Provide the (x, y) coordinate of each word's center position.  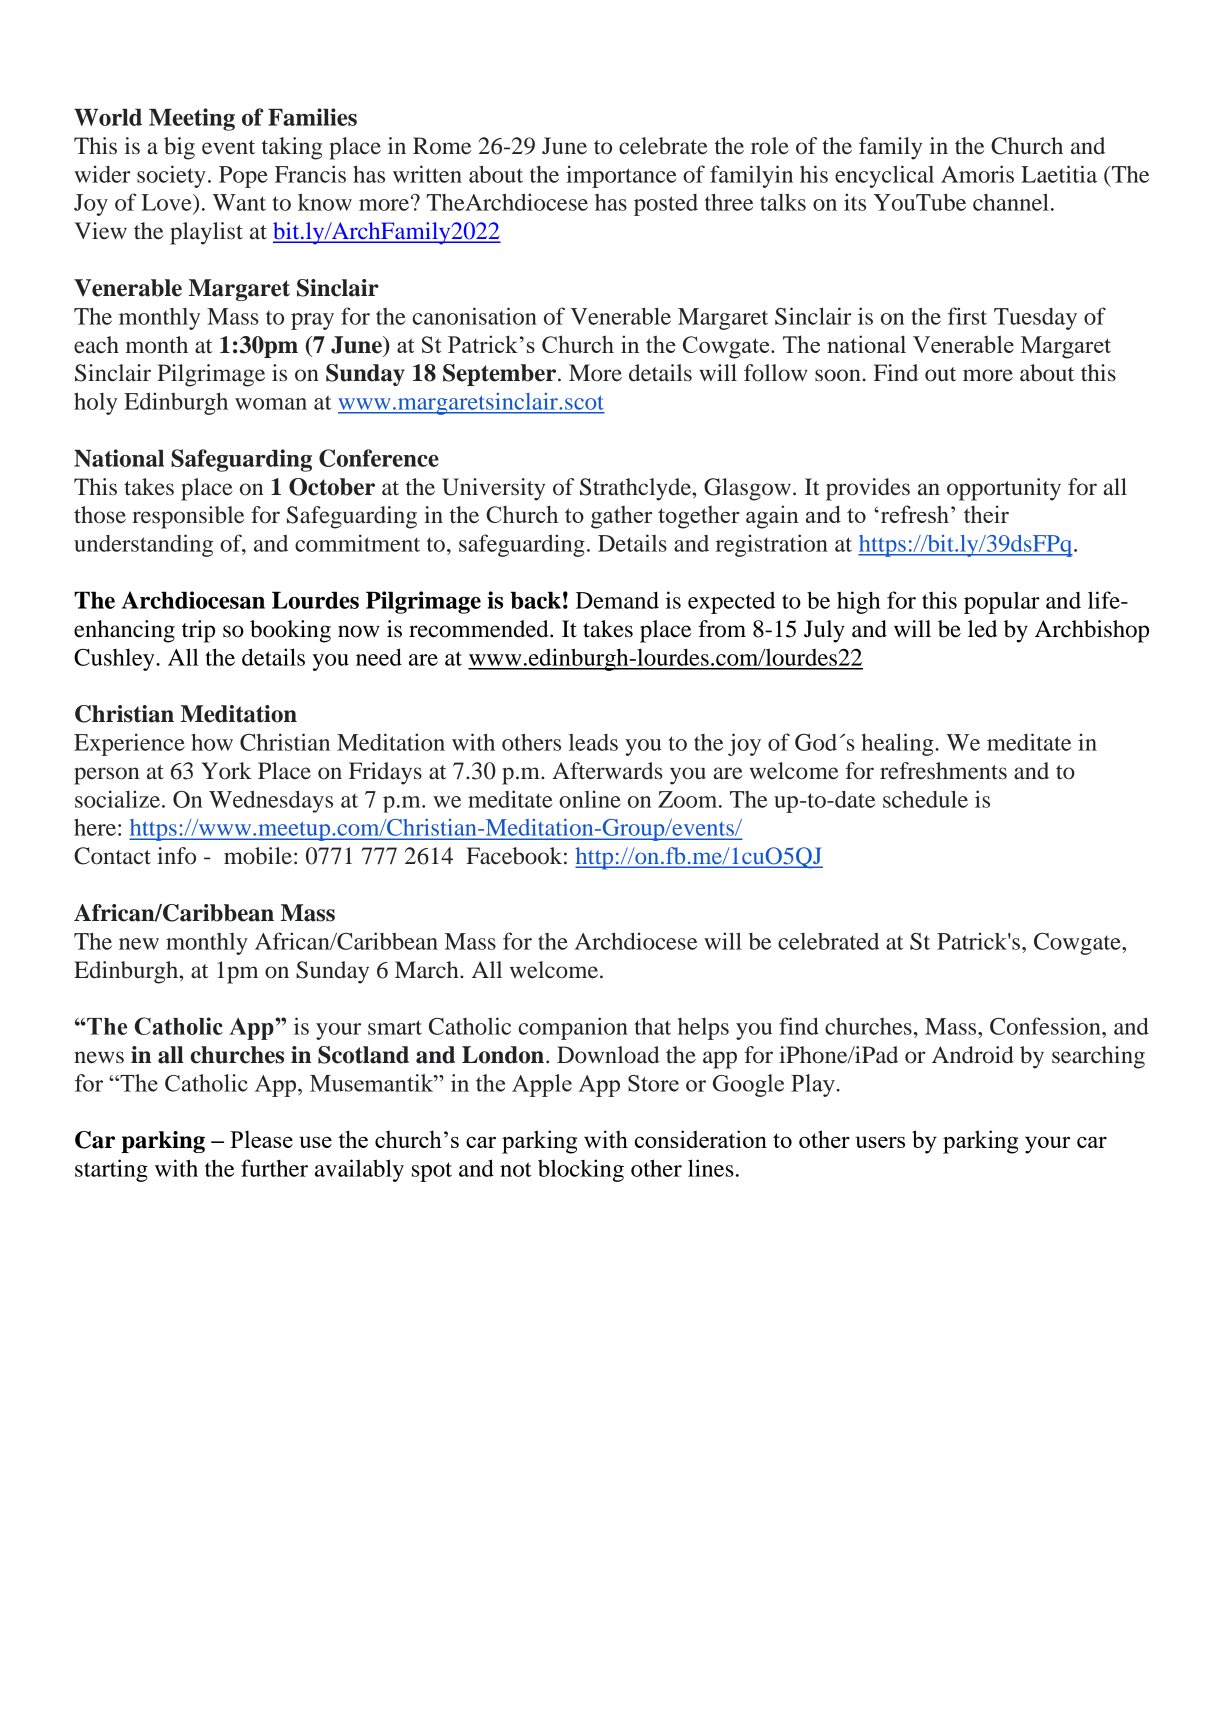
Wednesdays (271, 801)
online (590, 799)
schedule (925, 799)
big (179, 148)
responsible (188, 517)
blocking (581, 1170)
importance (621, 176)
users (880, 1142)
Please (261, 1139)
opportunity (1004, 489)
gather (621, 517)
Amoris (977, 174)
